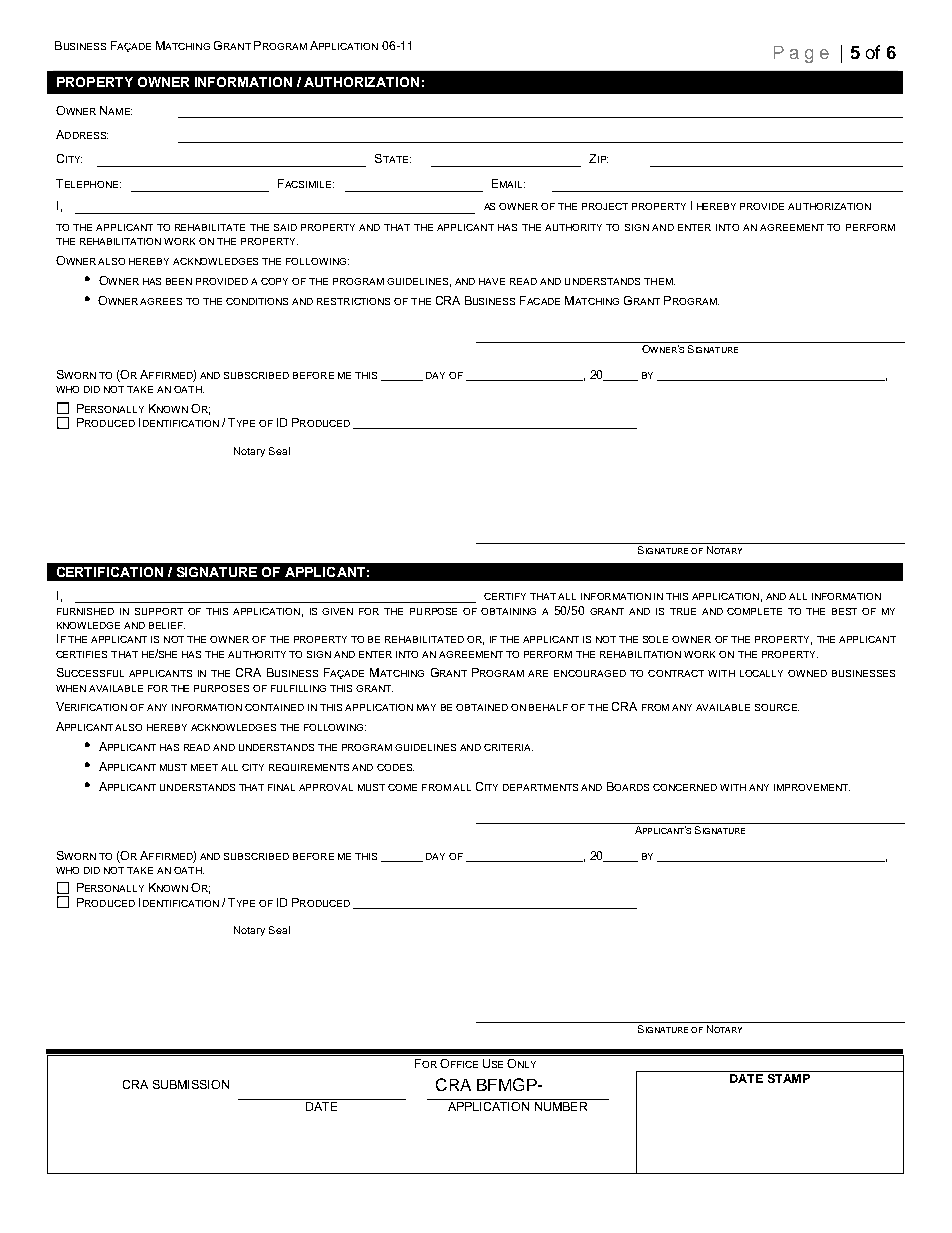  What do you see at coordinates (492, 281) in the screenshot?
I see `HAVE` at bounding box center [492, 281].
